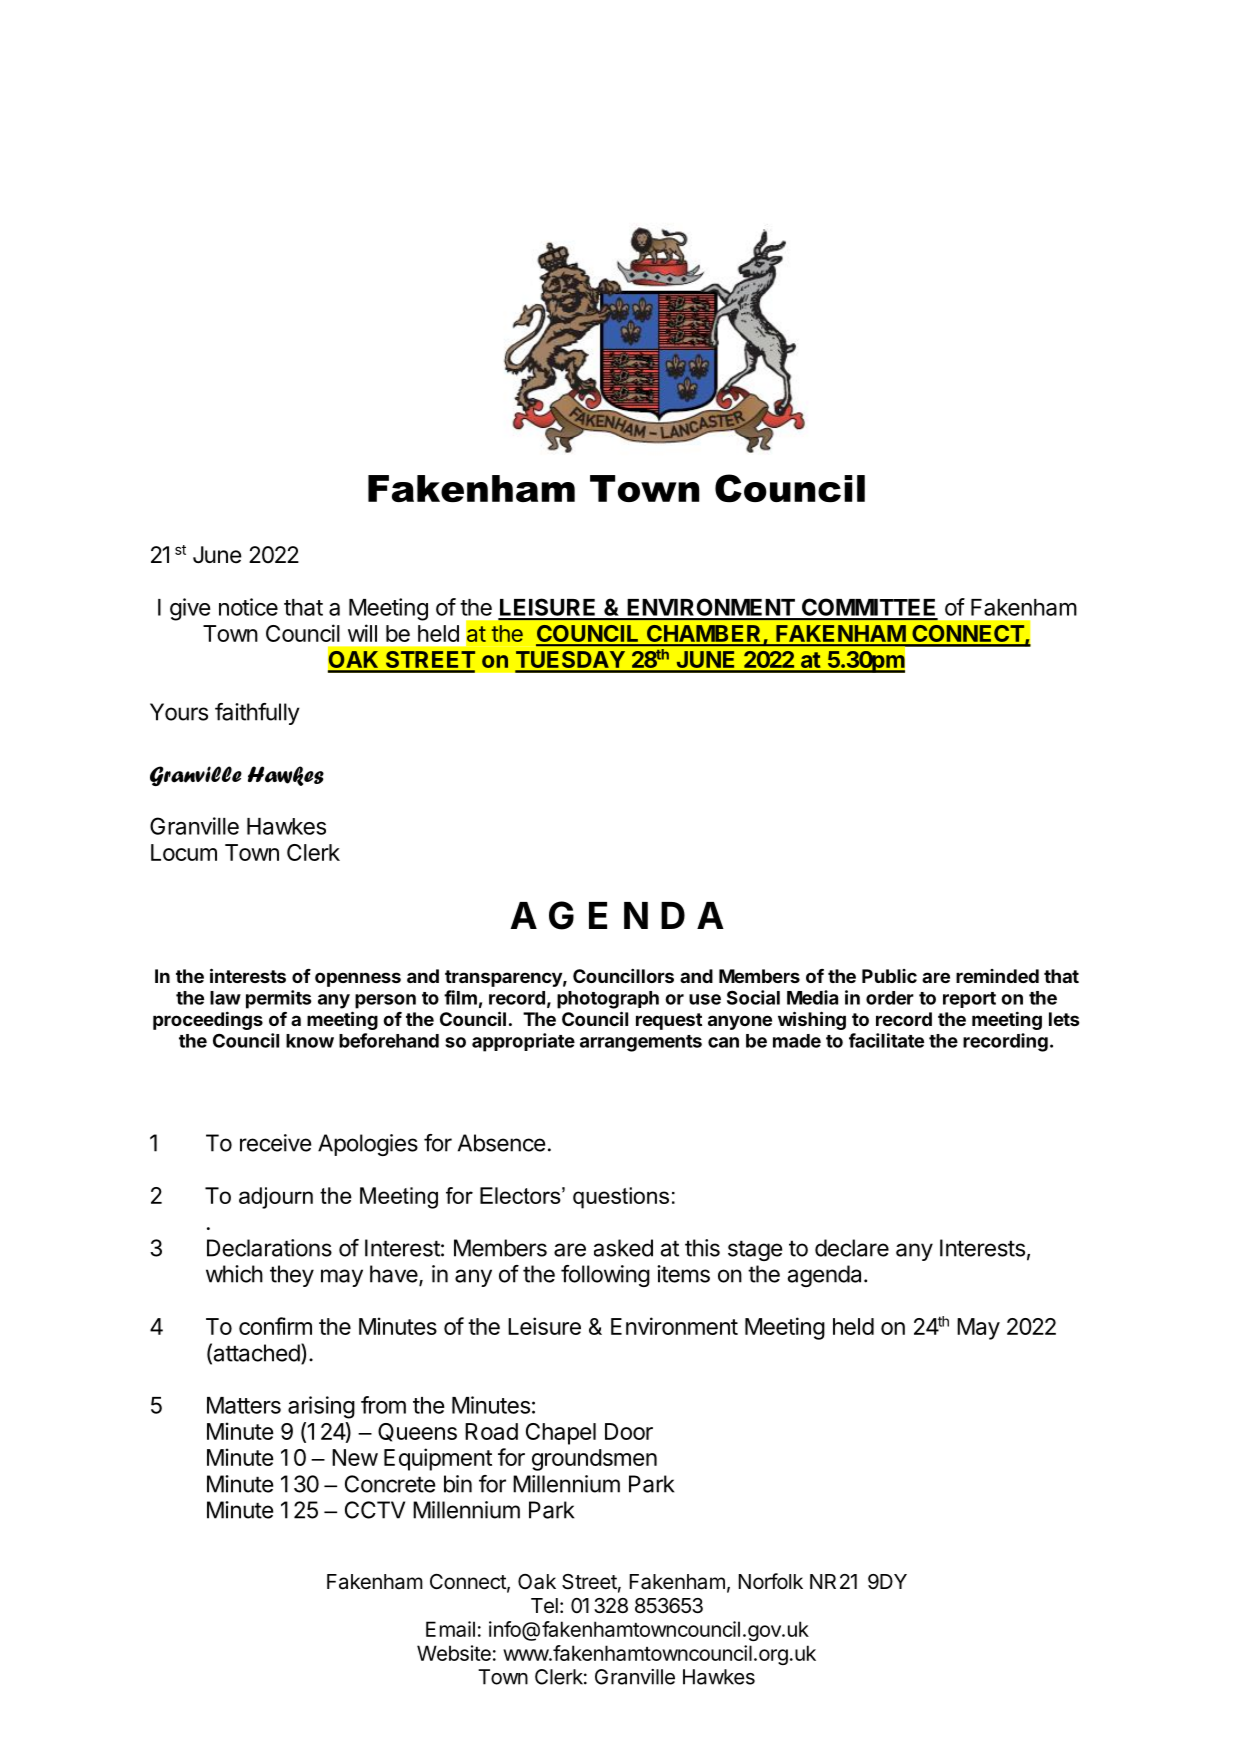  I want to click on Email, so click(450, 1629).
